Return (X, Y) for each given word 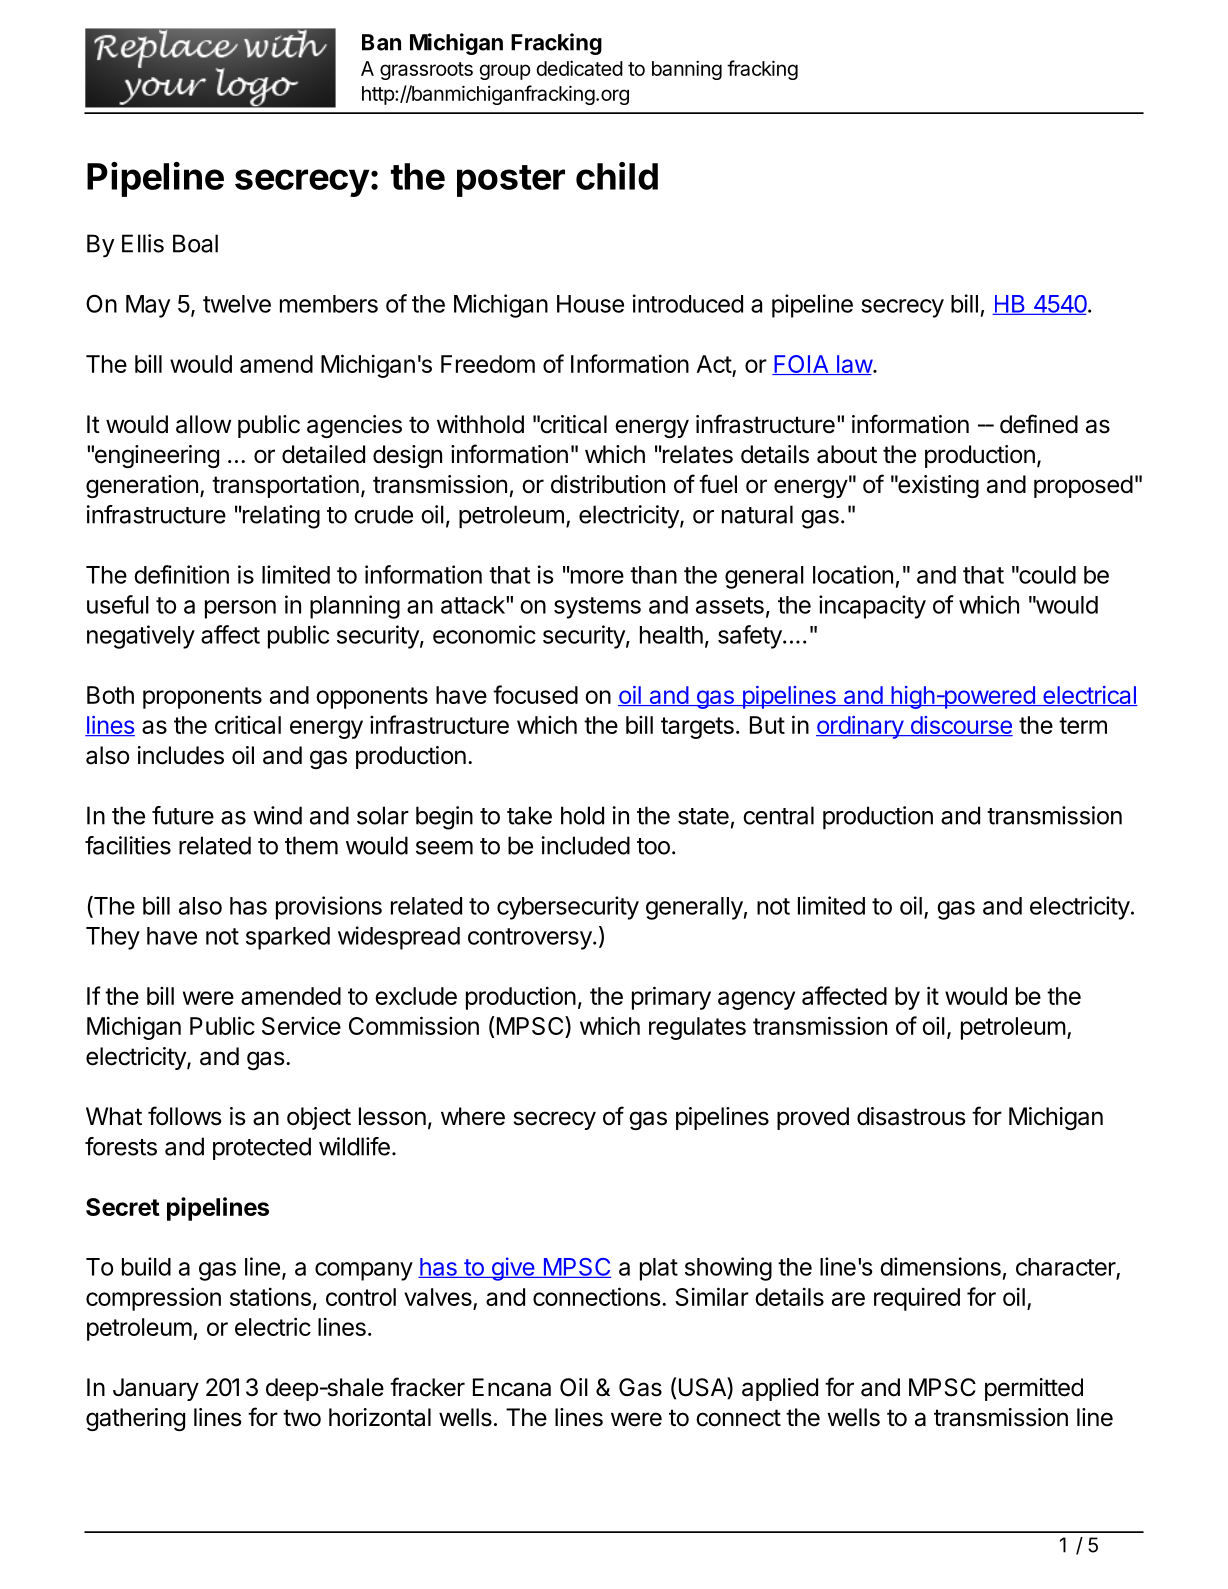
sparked (288, 938)
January (156, 1389)
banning (687, 70)
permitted (1034, 1389)
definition (181, 574)
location (853, 574)
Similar (712, 1296)
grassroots (426, 71)
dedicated (579, 68)
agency (756, 1000)
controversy (530, 939)
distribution (608, 484)
